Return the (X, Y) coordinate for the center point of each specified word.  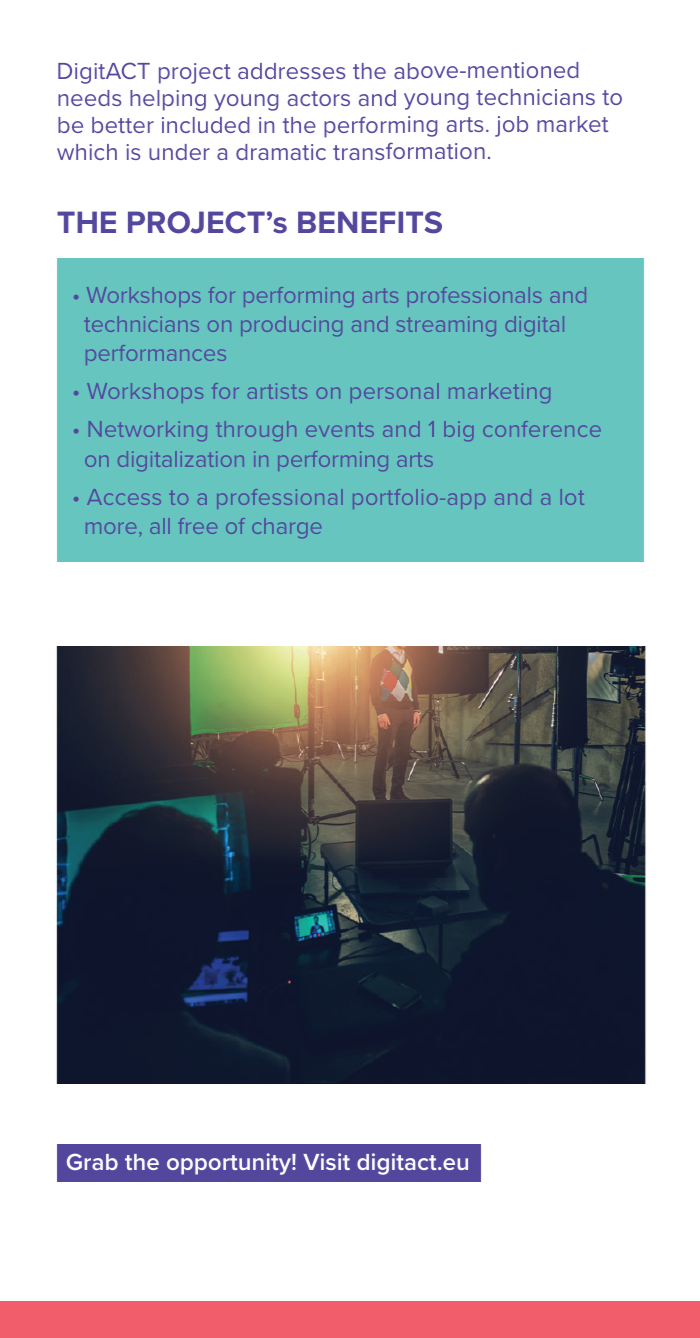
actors (319, 98)
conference (542, 429)
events (340, 429)
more (111, 528)
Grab (92, 1161)
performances (156, 355)
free (197, 526)
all (160, 526)
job (511, 126)
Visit (326, 1161)
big (459, 431)
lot (572, 497)
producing (291, 326)
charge (286, 528)
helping (168, 100)
